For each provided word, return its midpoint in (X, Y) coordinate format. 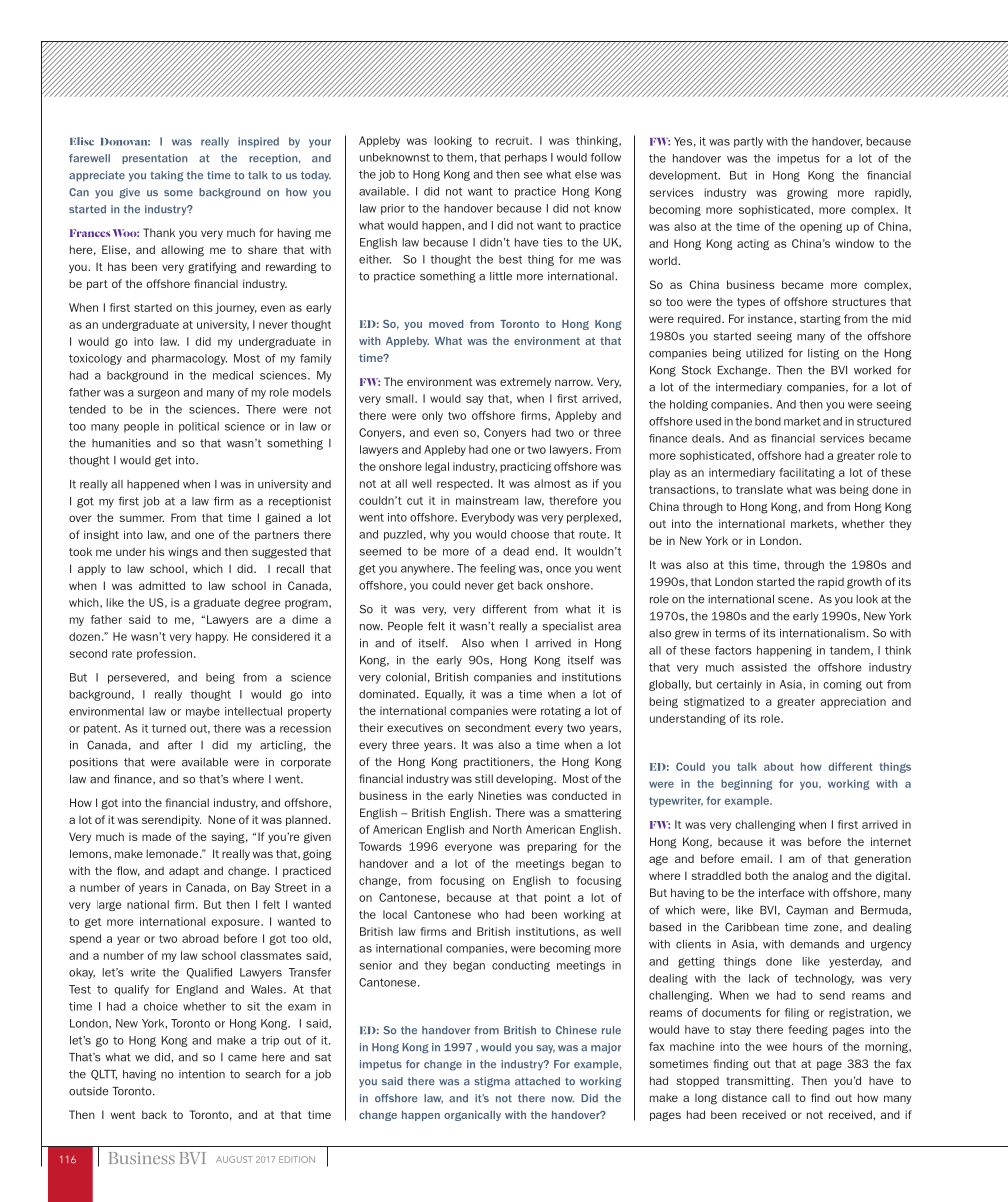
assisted (764, 667)
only (432, 416)
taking (167, 176)
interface (782, 892)
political (199, 427)
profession (164, 654)
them (459, 157)
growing (807, 193)
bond (768, 421)
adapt (184, 871)
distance (744, 1097)
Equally (444, 695)
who (488, 914)
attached (537, 1081)
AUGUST (234, 1159)
